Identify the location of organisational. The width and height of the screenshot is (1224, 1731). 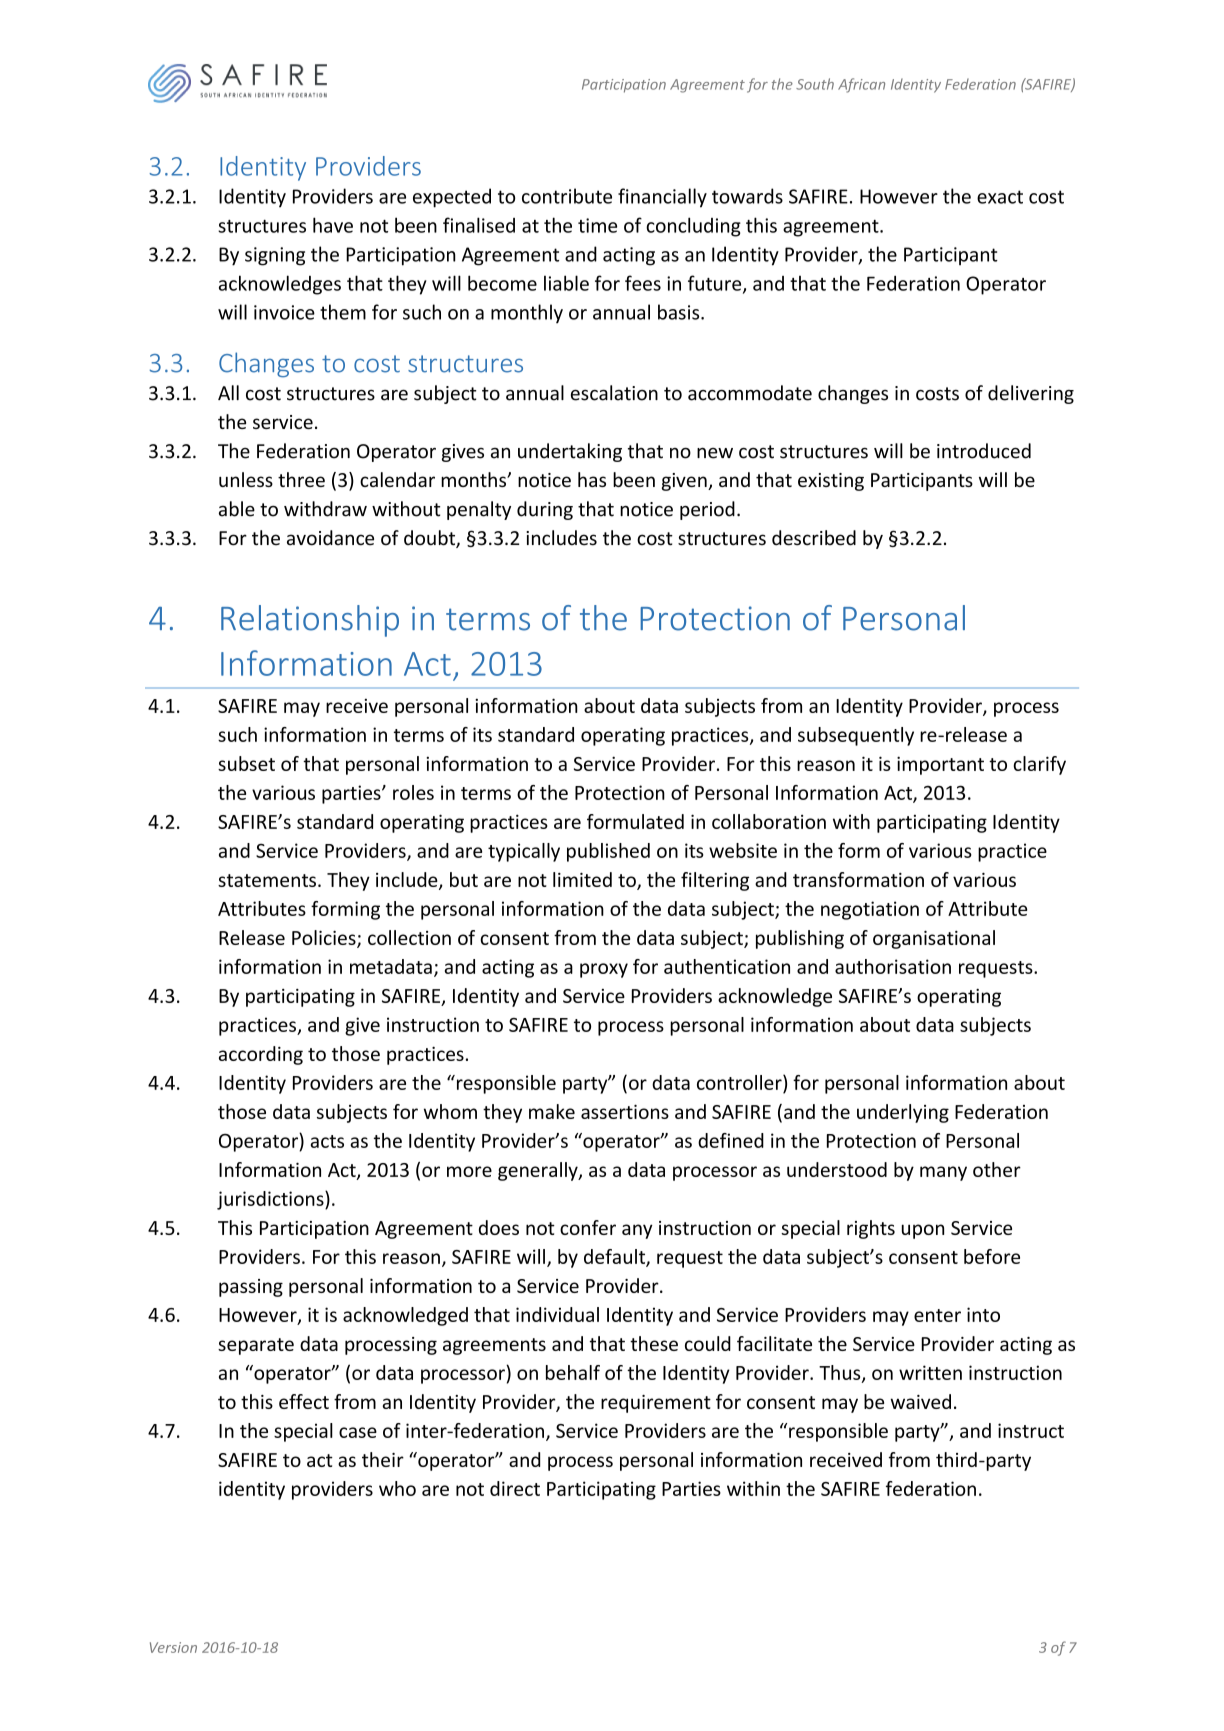
(934, 939).
